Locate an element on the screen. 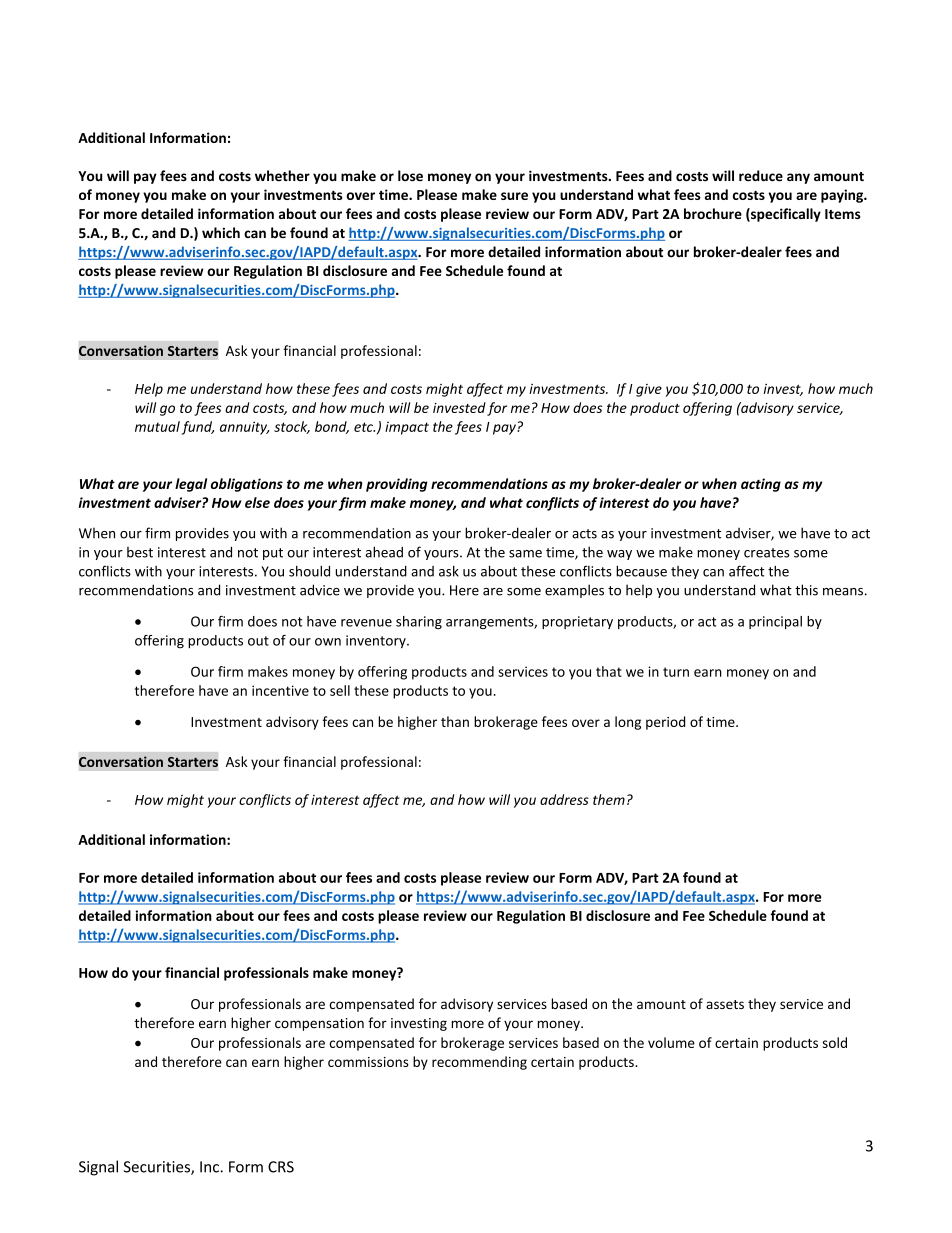 This screenshot has width=952, height=1233. principal is located at coordinates (775, 622).
